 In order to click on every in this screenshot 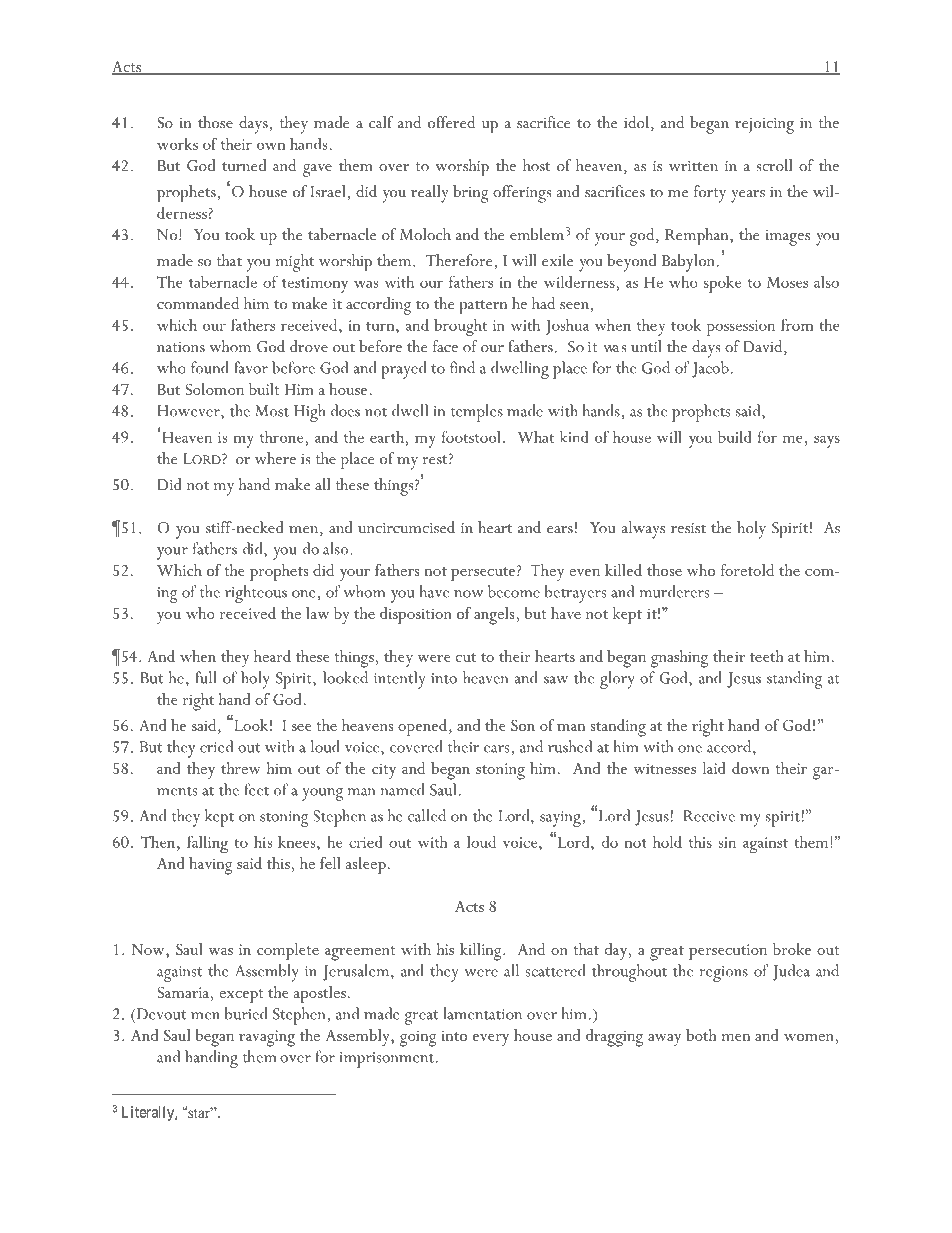, I will do `click(491, 1040)`.
